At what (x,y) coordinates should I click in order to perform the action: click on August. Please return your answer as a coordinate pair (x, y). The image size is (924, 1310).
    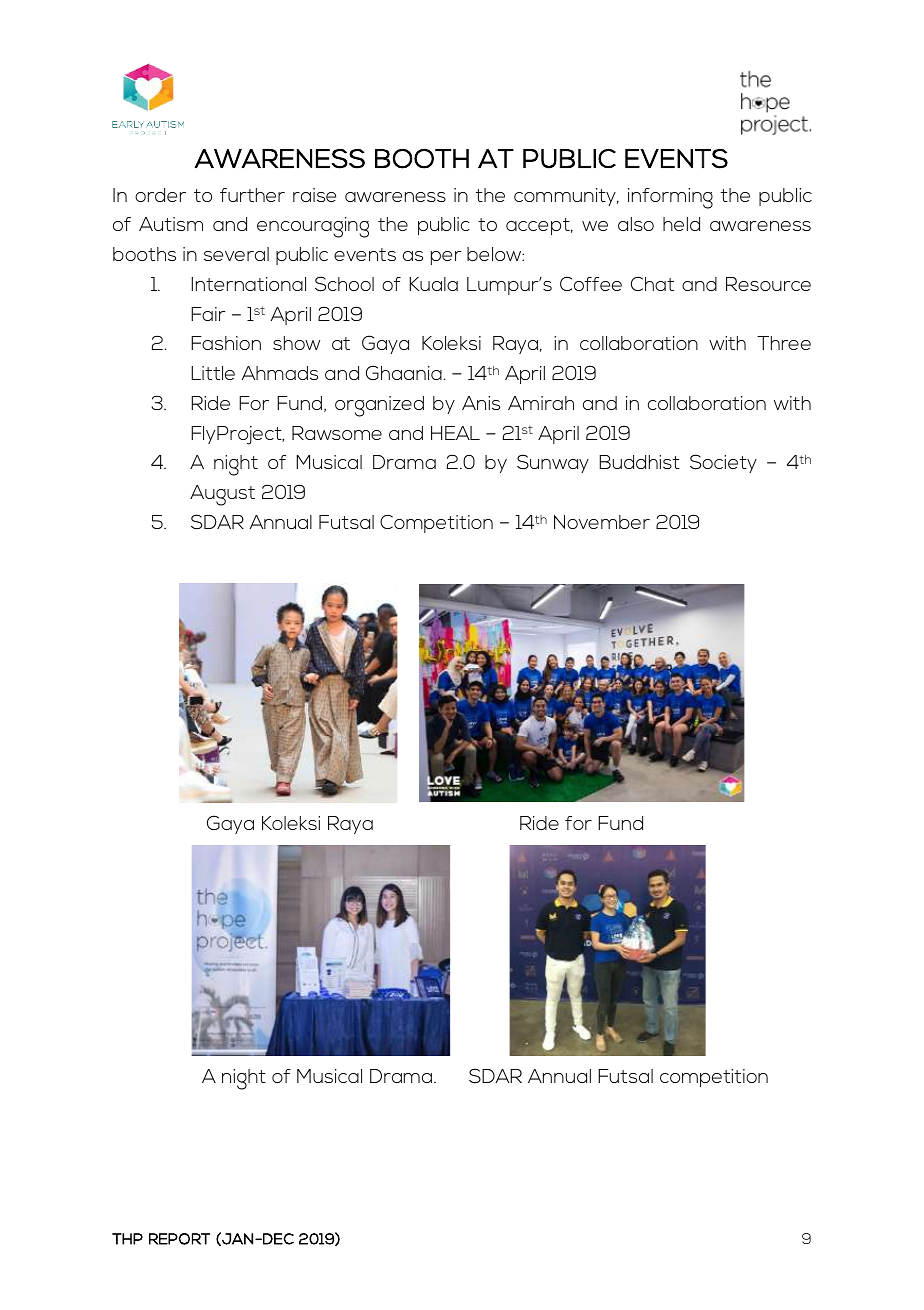
    Looking at the image, I should click on (222, 495).
